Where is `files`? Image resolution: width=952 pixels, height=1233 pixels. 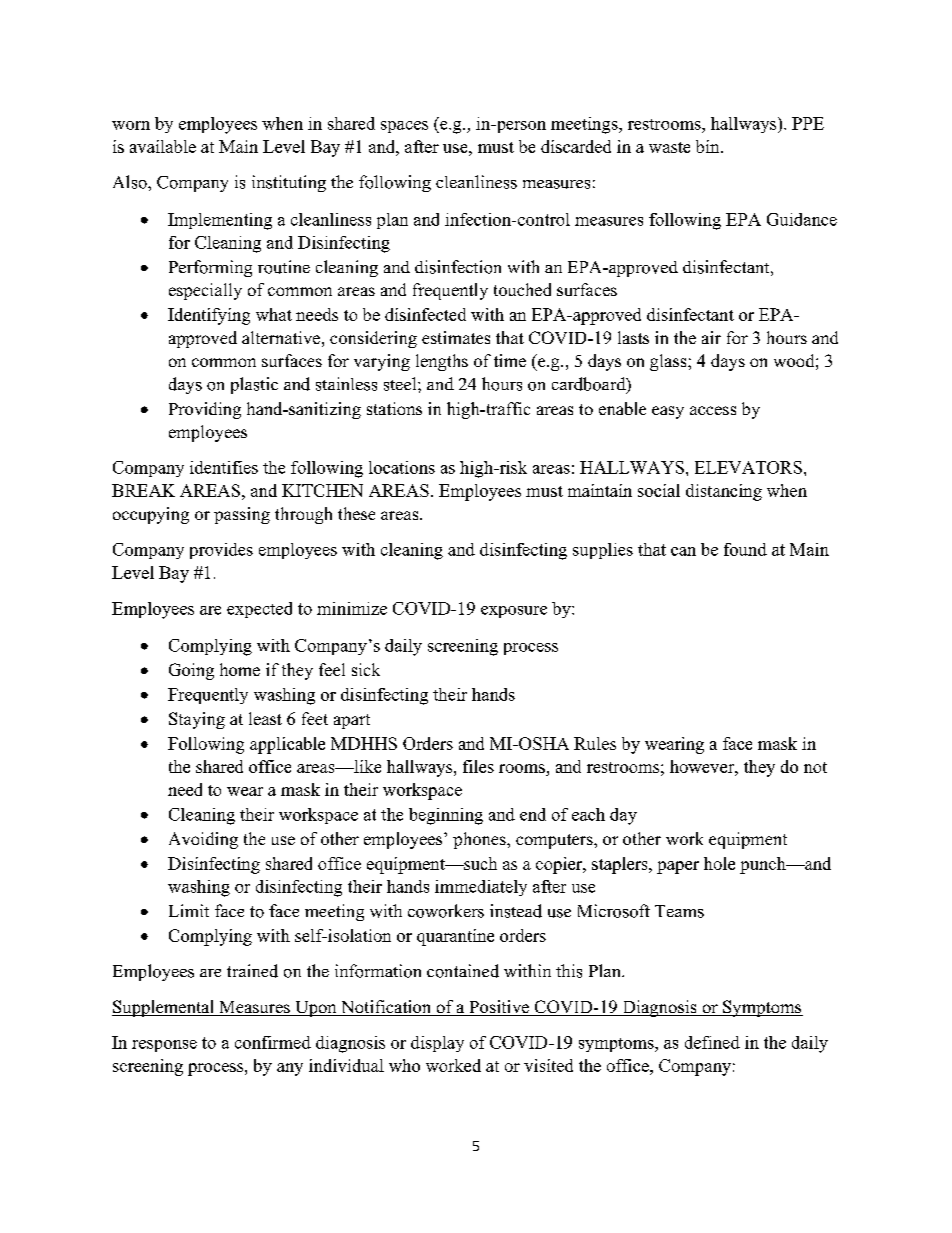
files is located at coordinates (478, 766).
